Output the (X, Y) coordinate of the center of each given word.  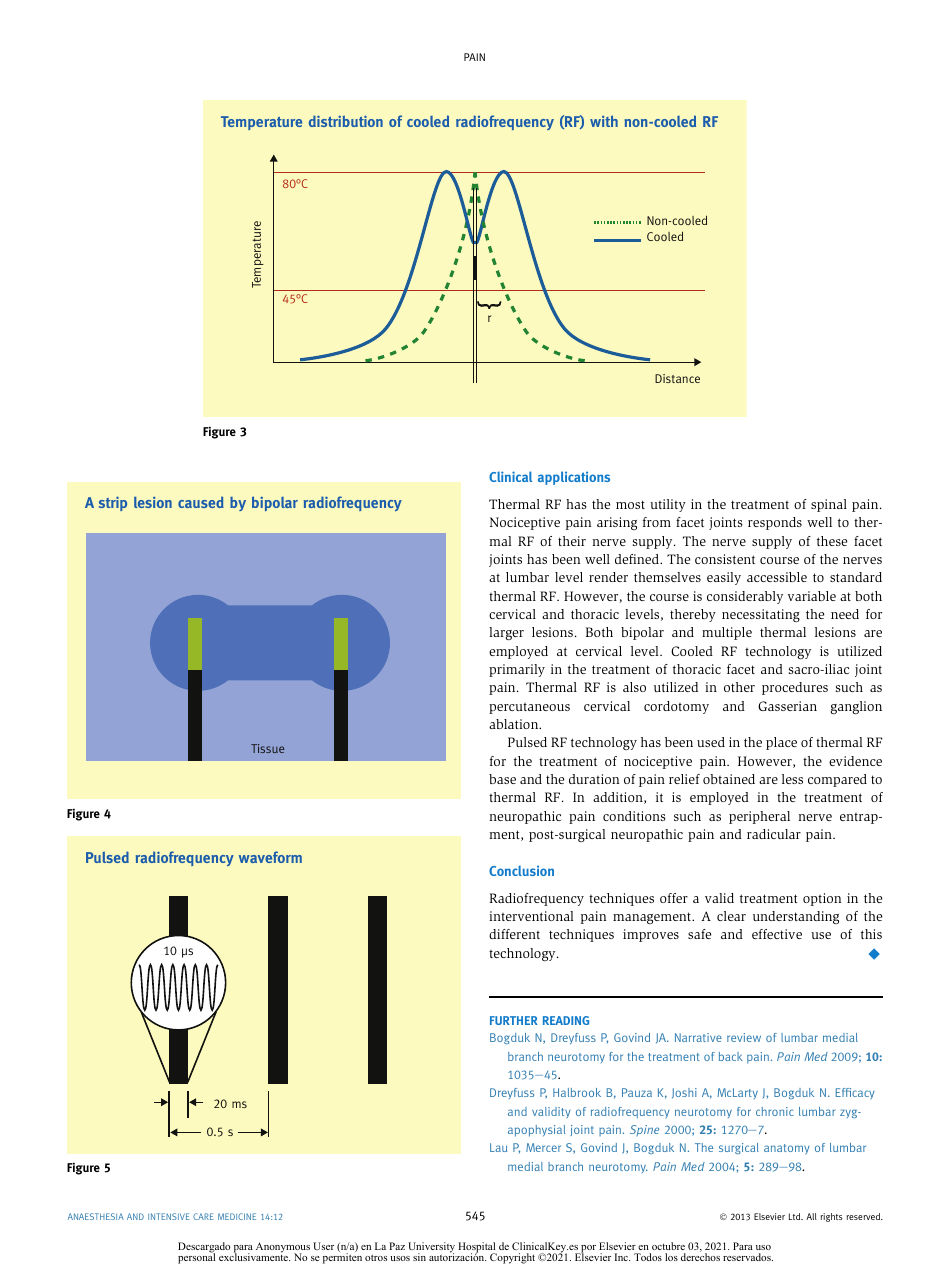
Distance (677, 378)
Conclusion (521, 870)
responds (775, 523)
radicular (774, 834)
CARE (203, 1216)
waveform (270, 857)
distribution (346, 121)
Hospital (477, 1249)
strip (113, 503)
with (604, 121)
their (572, 541)
